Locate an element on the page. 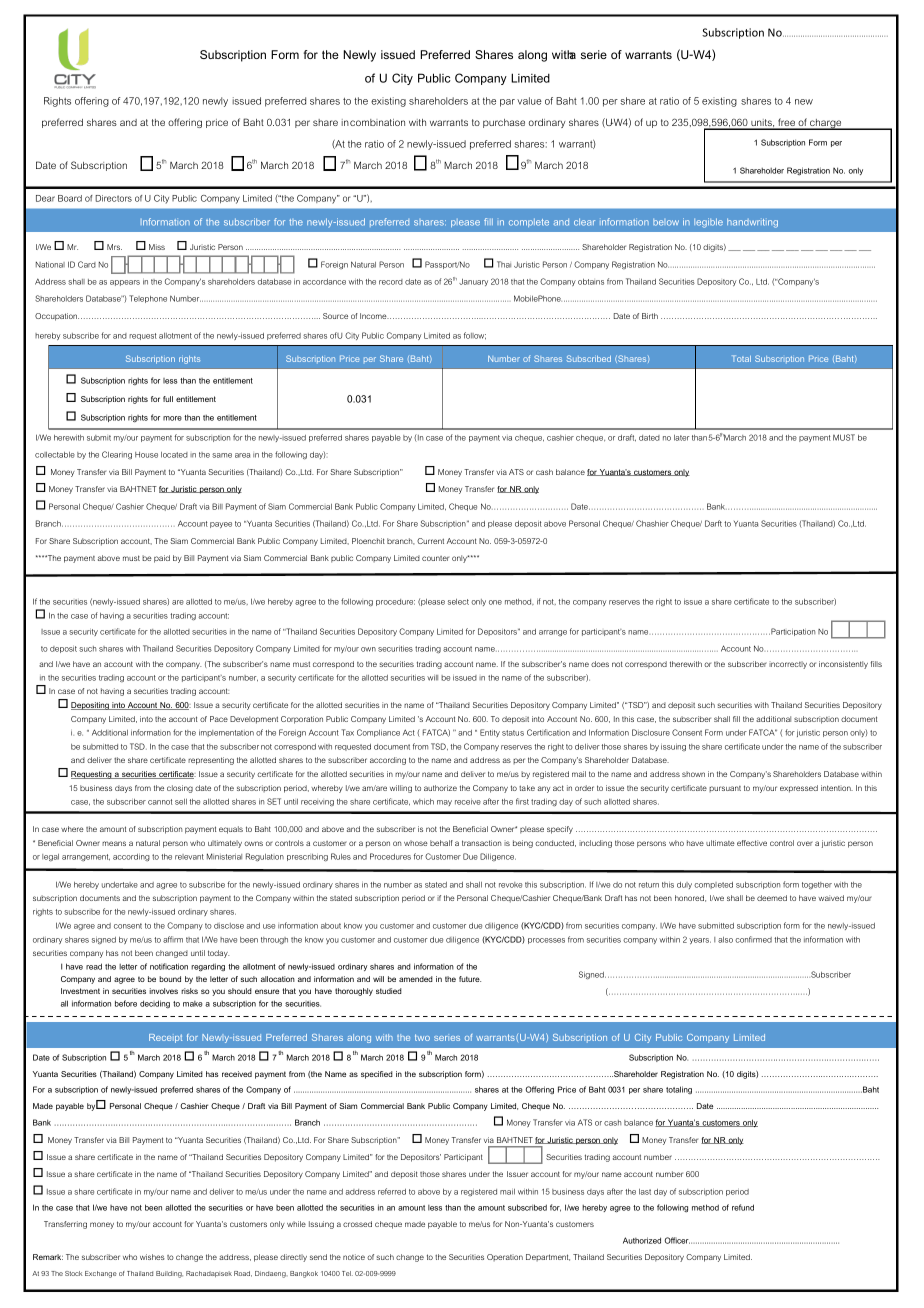 The height and width of the page is (1308, 924). free is located at coordinates (786, 123).
